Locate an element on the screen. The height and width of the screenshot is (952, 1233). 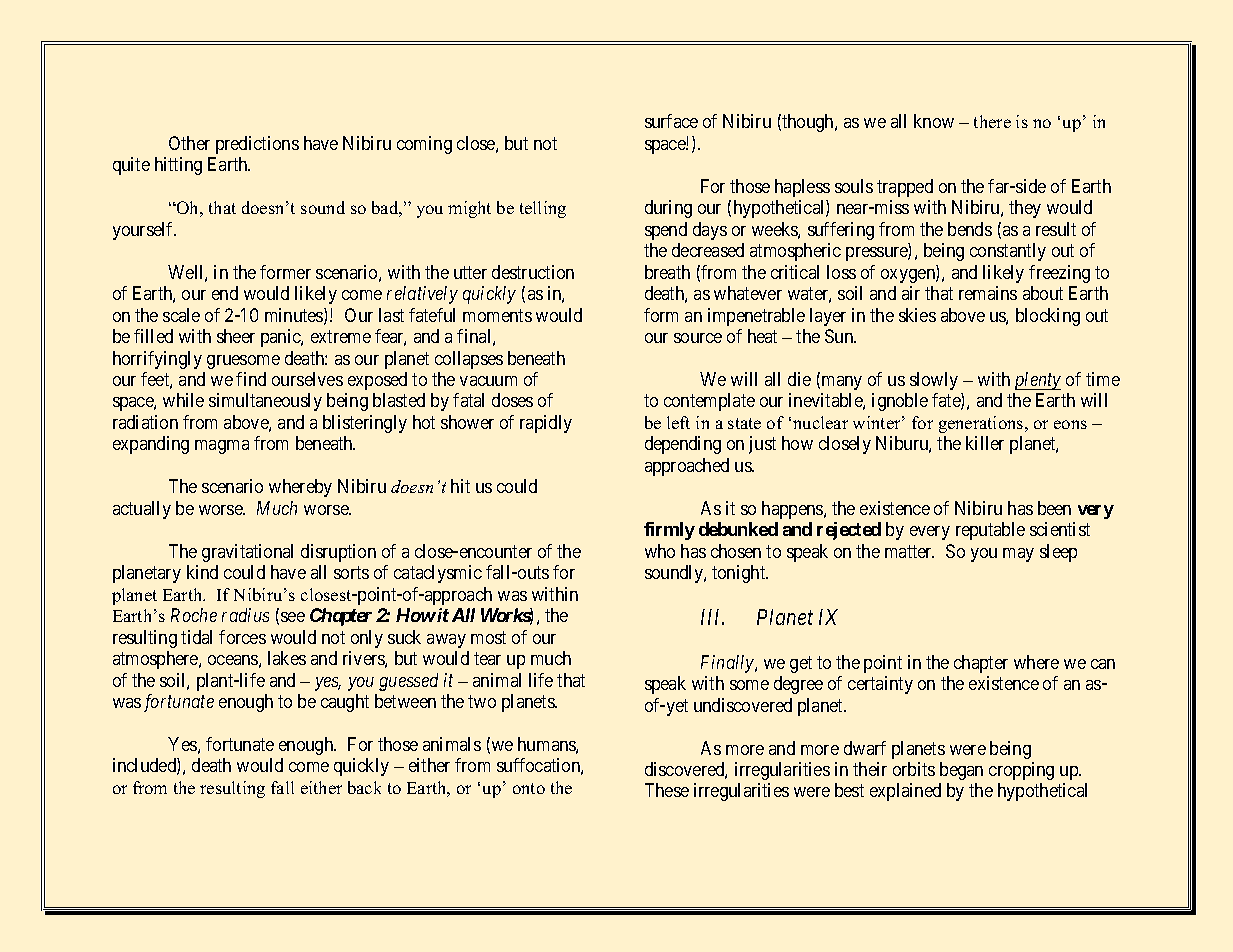
predictions is located at coordinates (257, 145).
